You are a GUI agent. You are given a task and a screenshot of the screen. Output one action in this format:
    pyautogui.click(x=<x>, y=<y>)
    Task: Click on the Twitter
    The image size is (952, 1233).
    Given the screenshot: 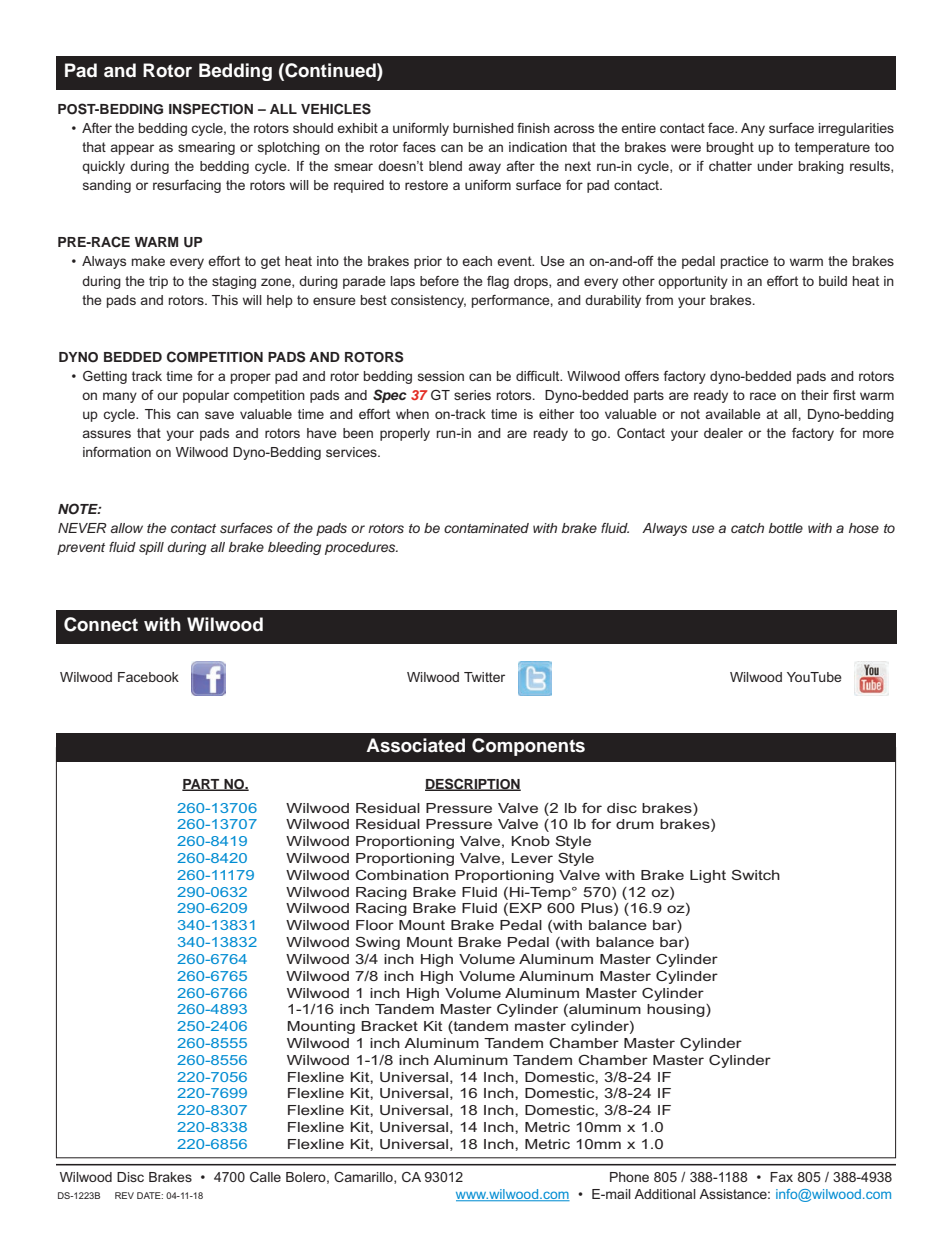 What is the action you would take?
    pyautogui.click(x=484, y=677)
